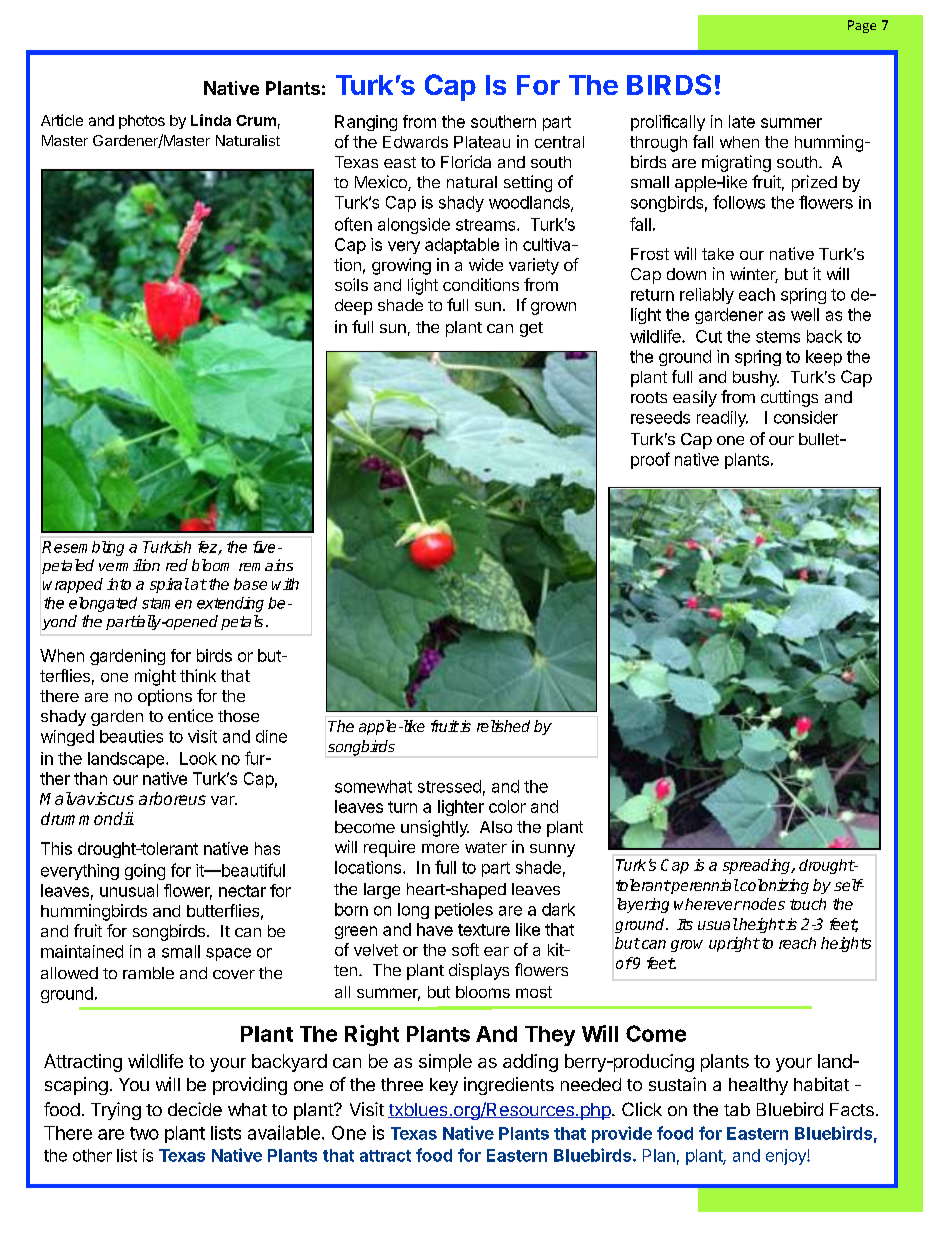  What do you see at coordinates (142, 122) in the screenshot?
I see `photos` at bounding box center [142, 122].
